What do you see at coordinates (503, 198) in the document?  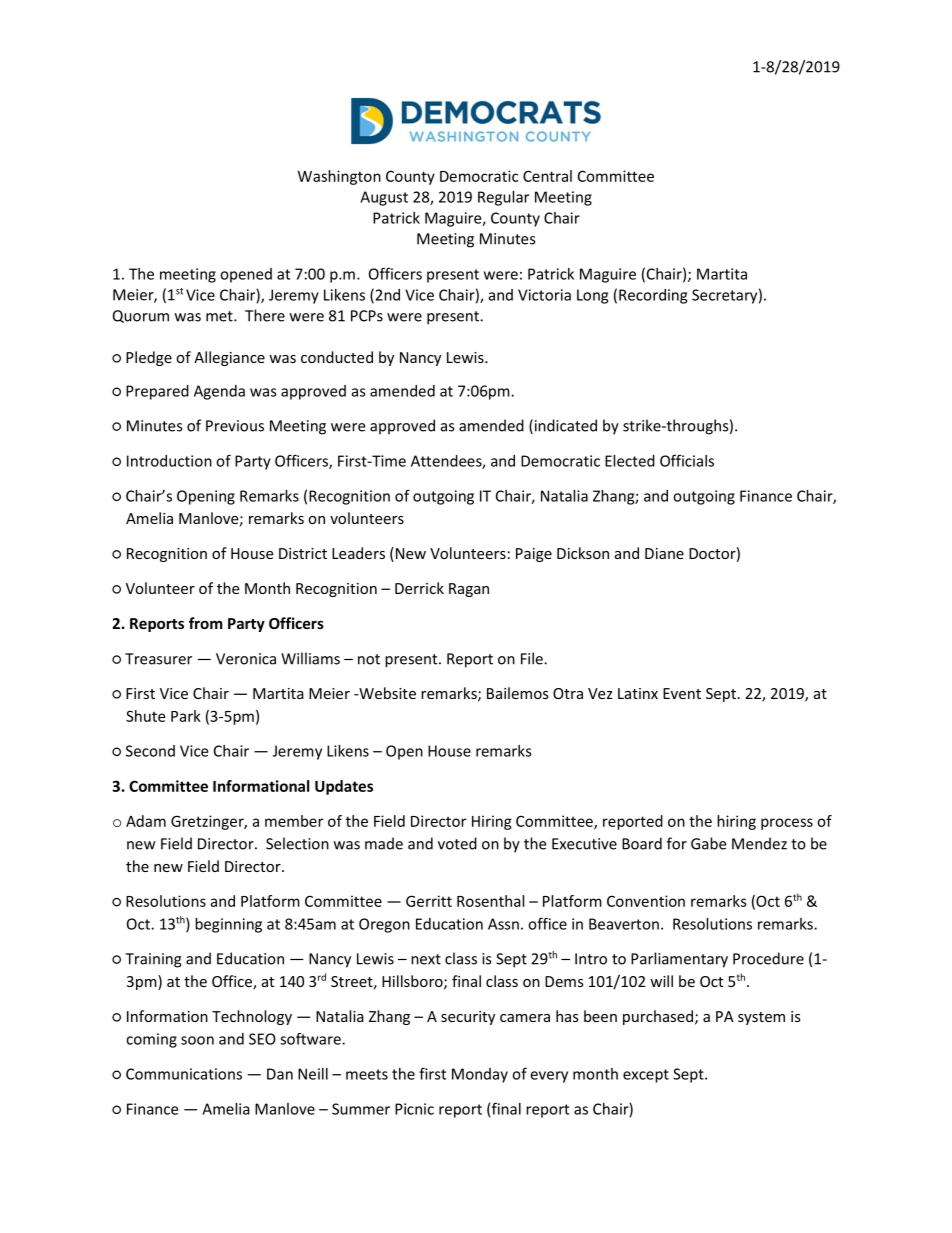 I see `Regular` at bounding box center [503, 198].
